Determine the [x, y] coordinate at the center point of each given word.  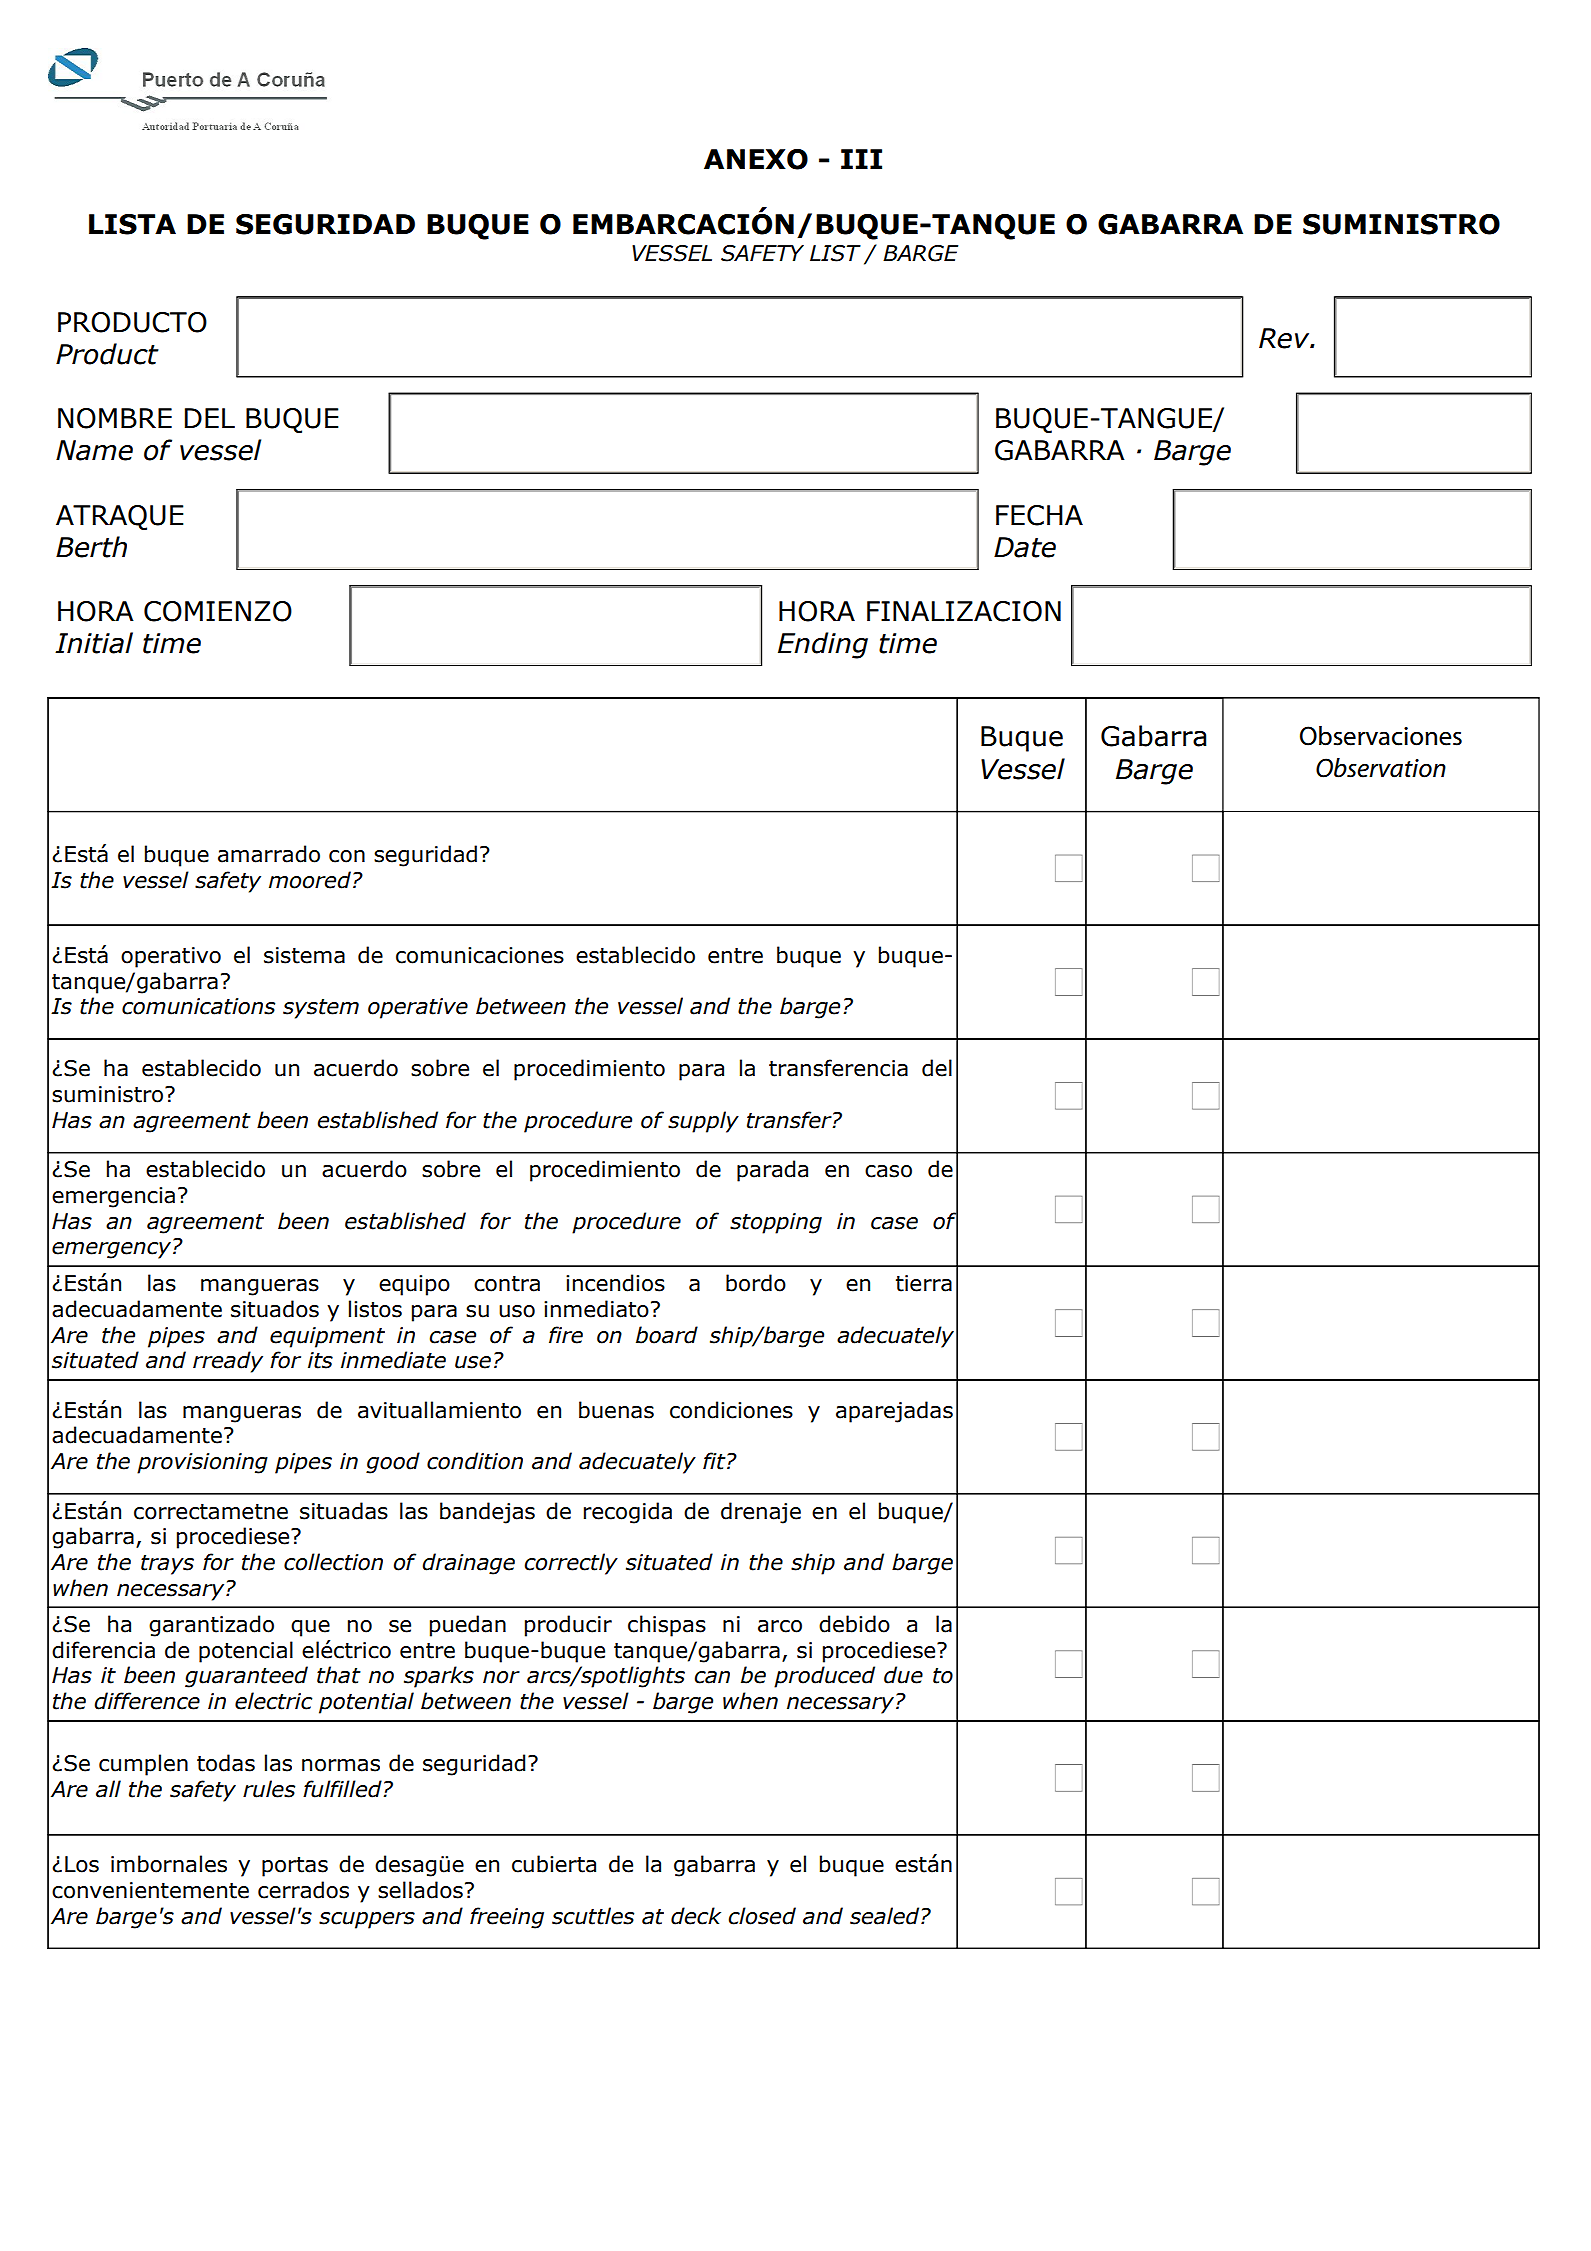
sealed [886, 1916]
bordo [756, 1283]
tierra [924, 1283]
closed [762, 1916]
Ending [823, 645]
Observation [1381, 768]
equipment [327, 1337]
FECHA [1039, 515]
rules [269, 1789]
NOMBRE [115, 418]
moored [310, 880]
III [861, 159]
